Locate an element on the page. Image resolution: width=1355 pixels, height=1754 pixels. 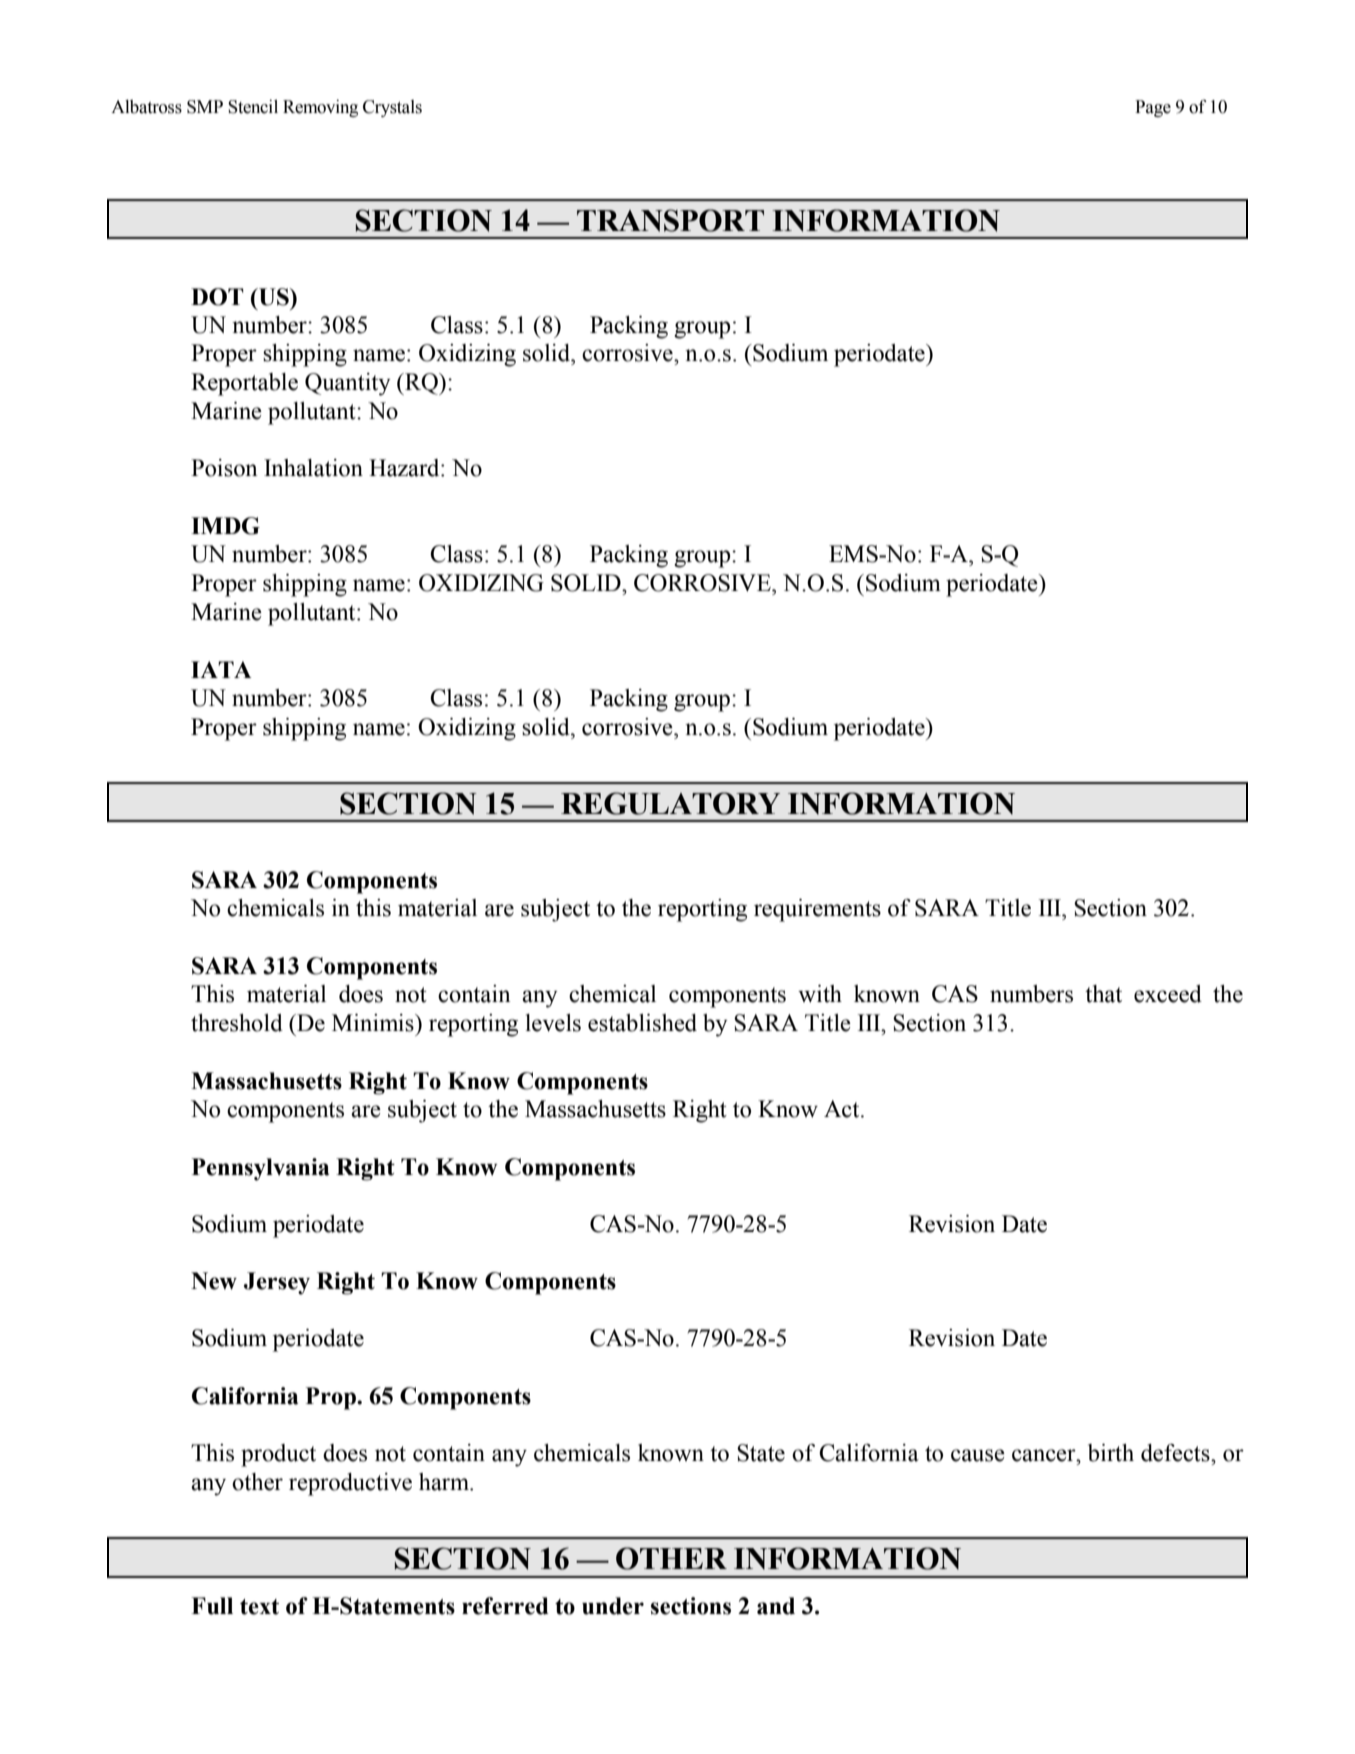
Page is located at coordinates (1153, 108).
